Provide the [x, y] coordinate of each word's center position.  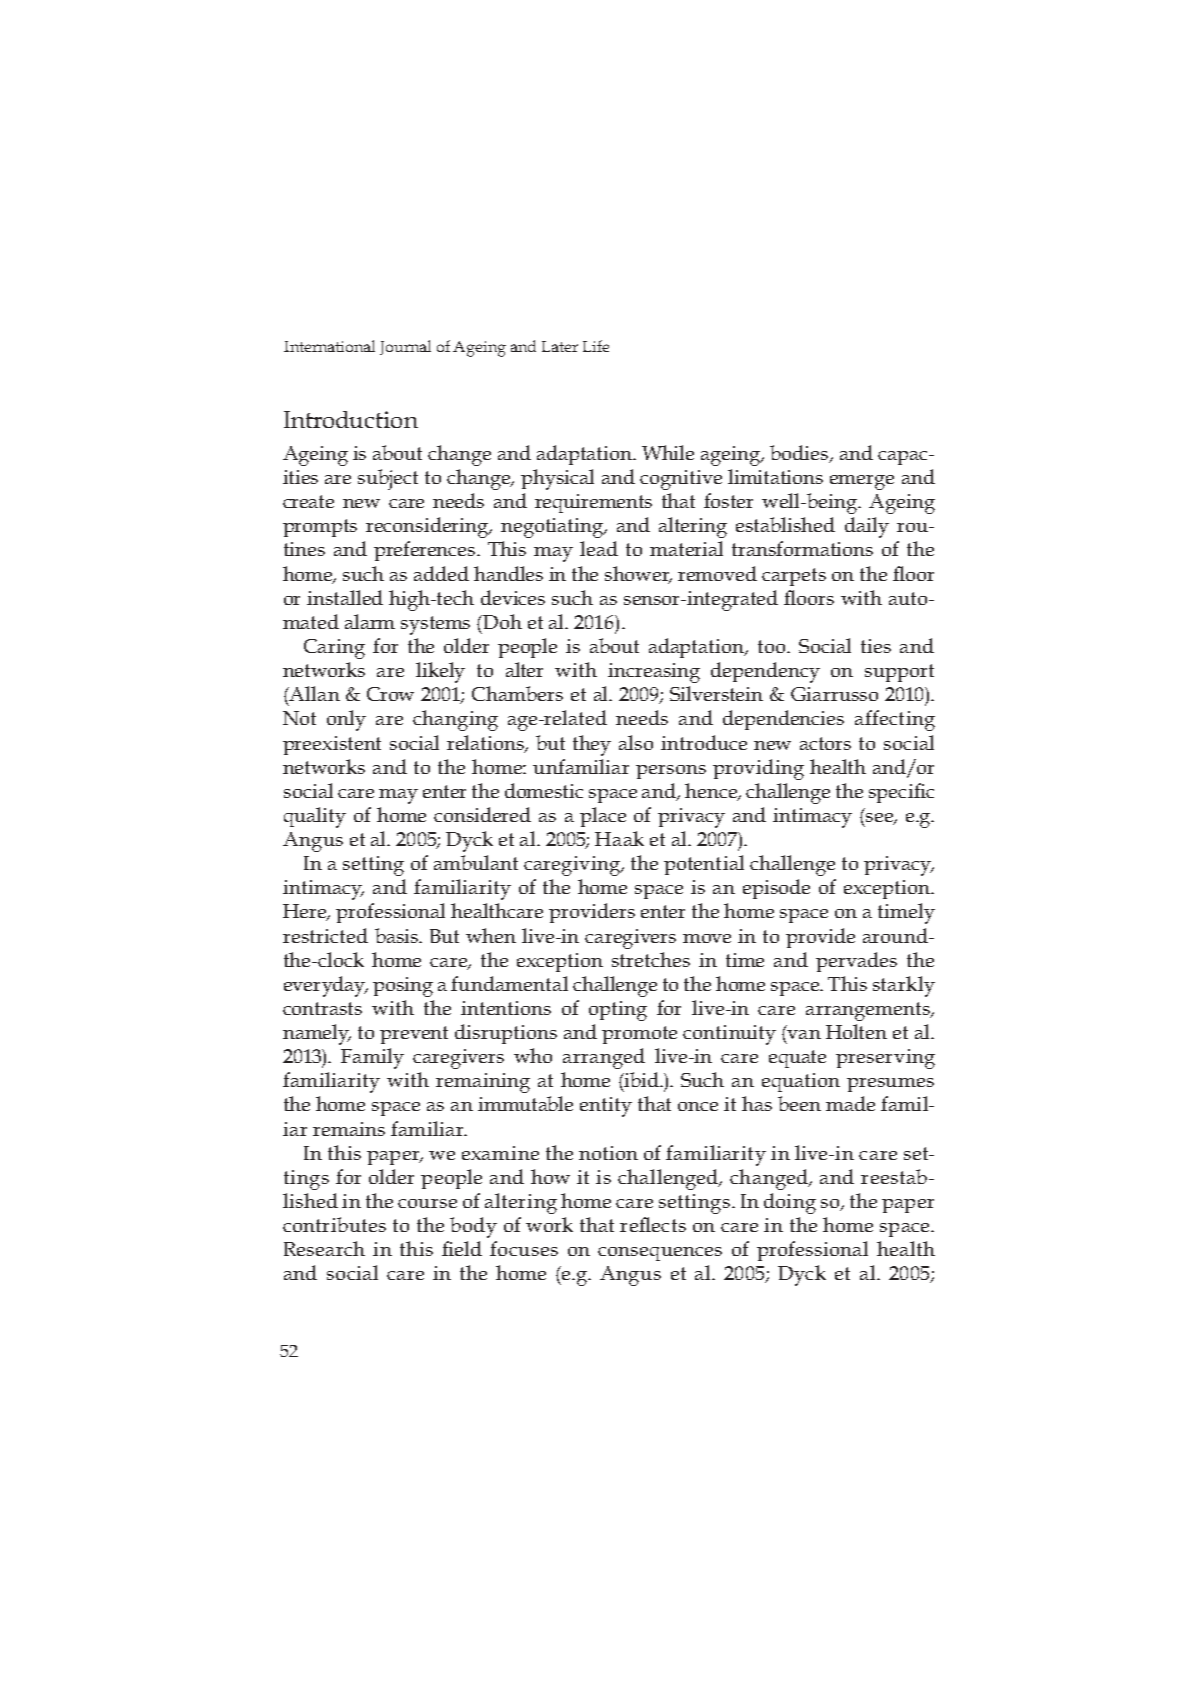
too [773, 646]
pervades [856, 962]
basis [398, 935]
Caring [334, 649]
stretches [651, 959]
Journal [405, 347]
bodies [800, 454]
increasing [654, 673]
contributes [334, 1224]
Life [596, 346]
